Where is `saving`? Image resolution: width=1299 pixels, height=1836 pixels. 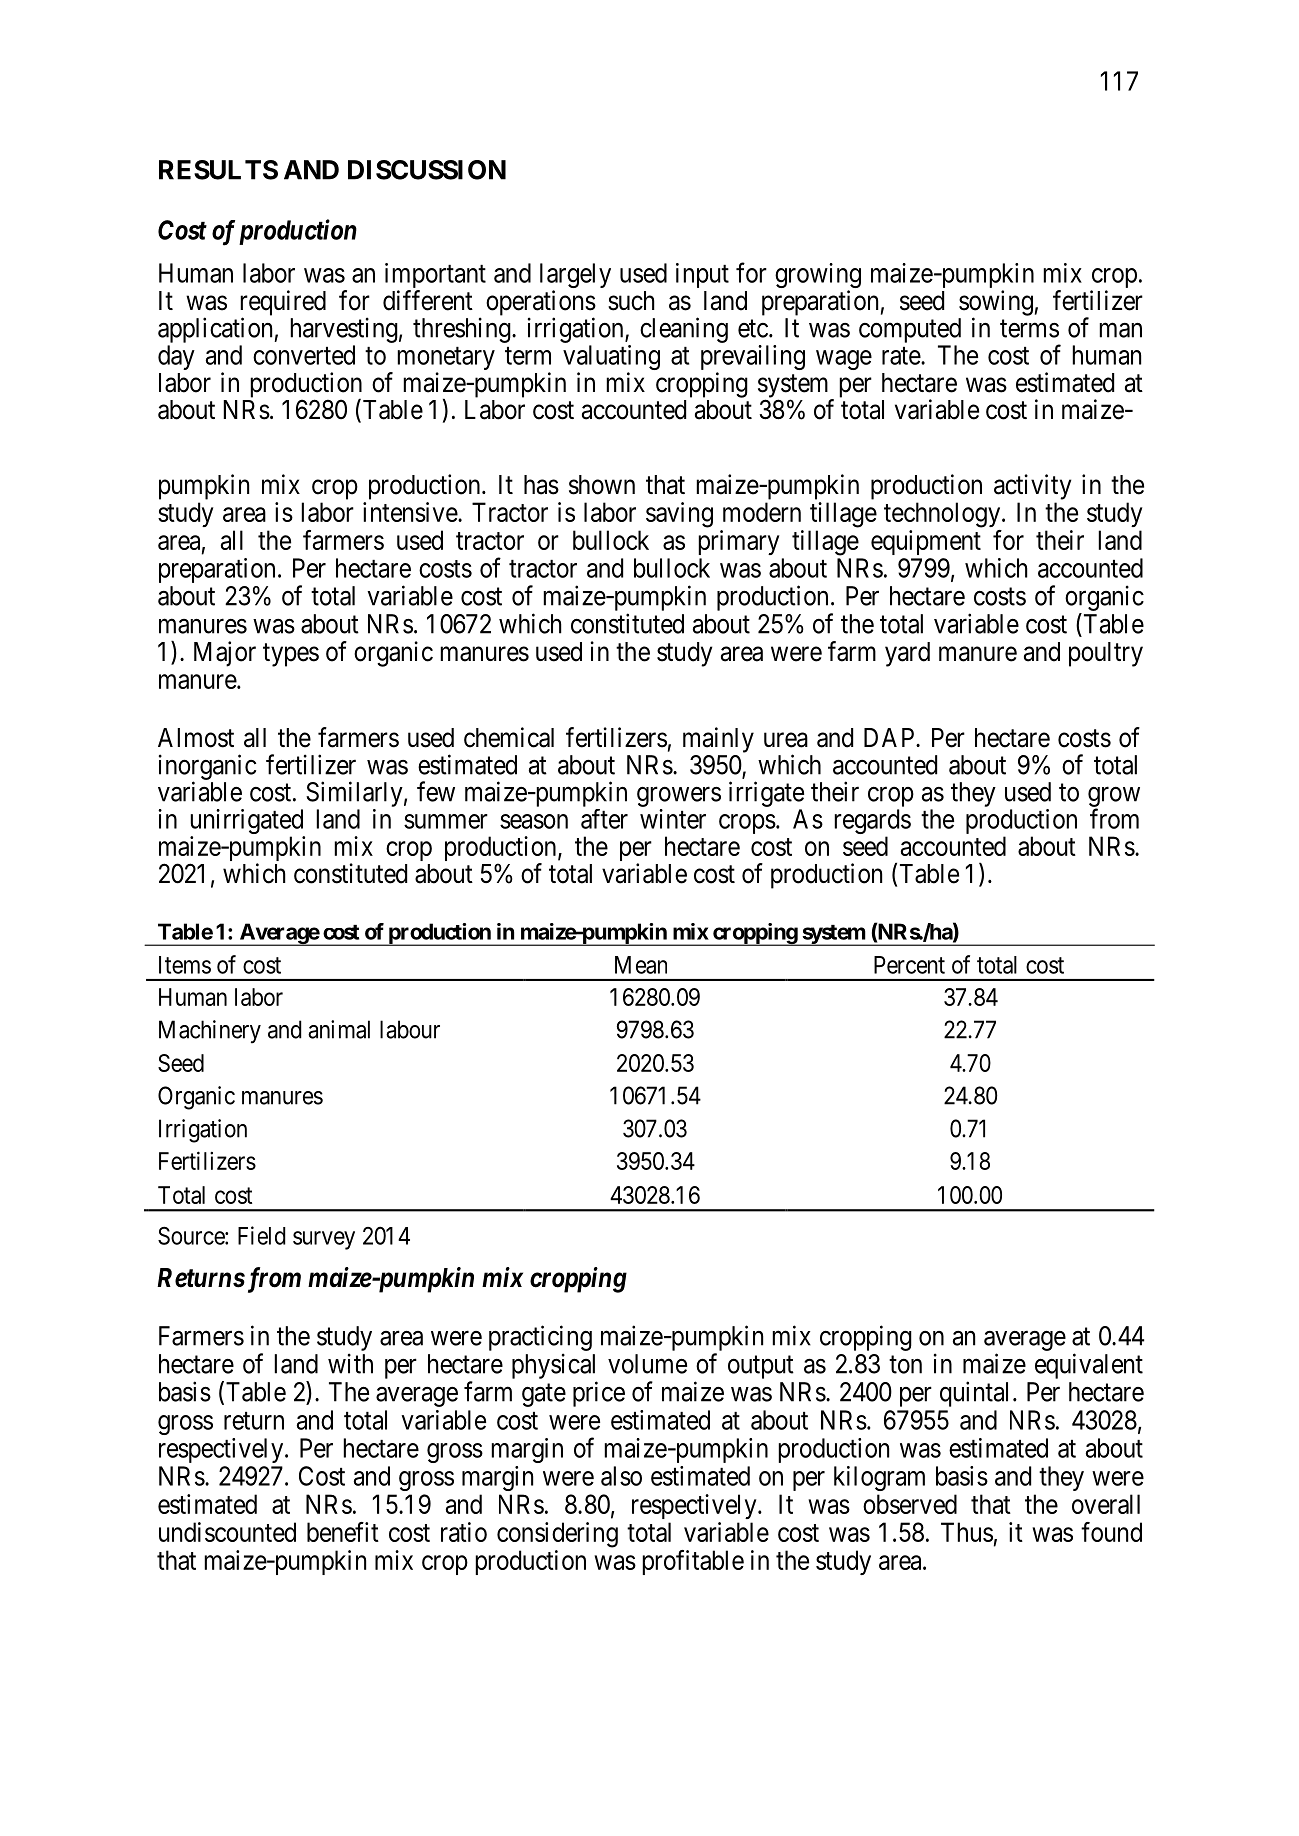
saving is located at coordinates (679, 515).
